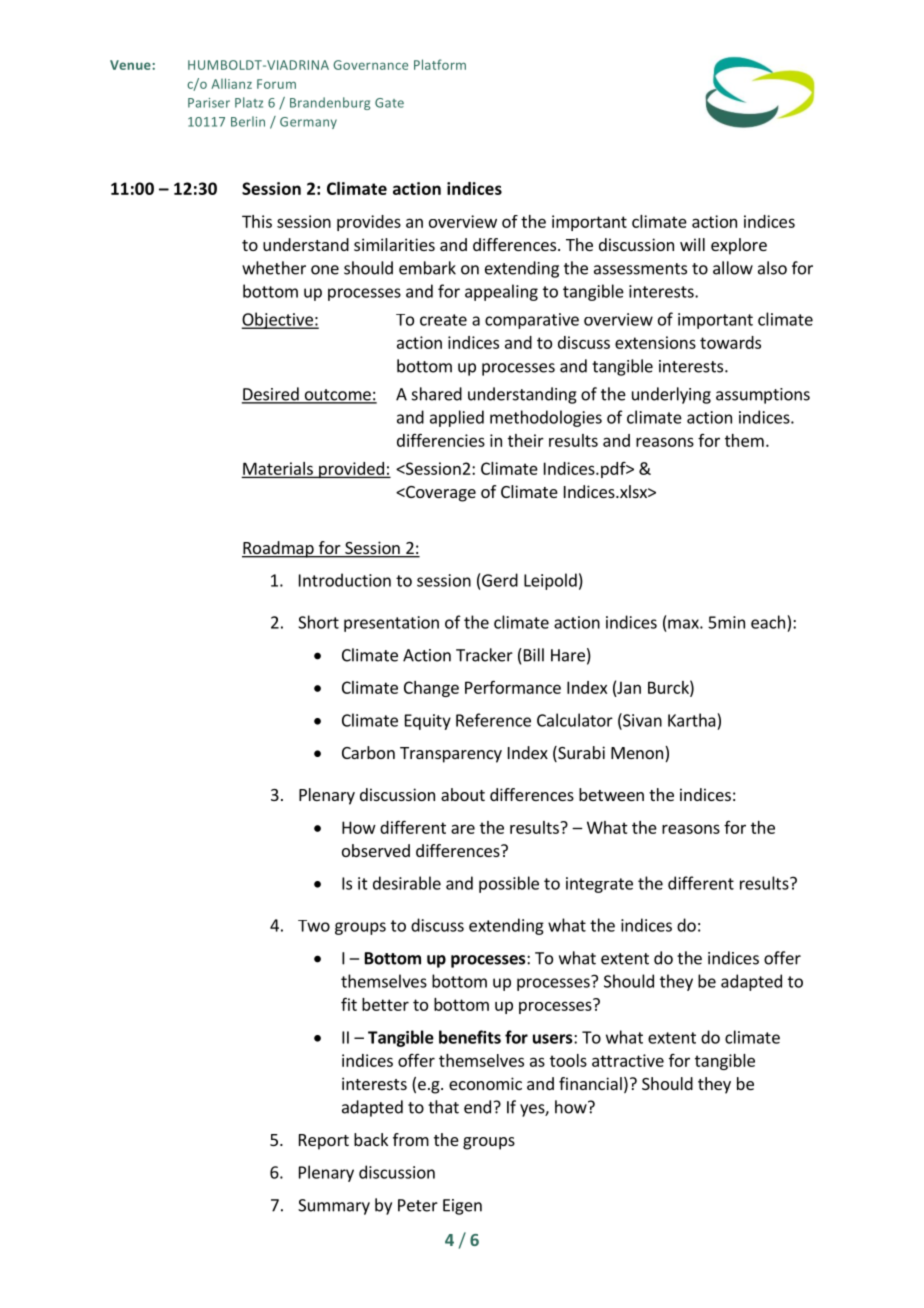 This page has width=924, height=1308. What do you see at coordinates (768, 622) in the page?
I see `each` at bounding box center [768, 622].
